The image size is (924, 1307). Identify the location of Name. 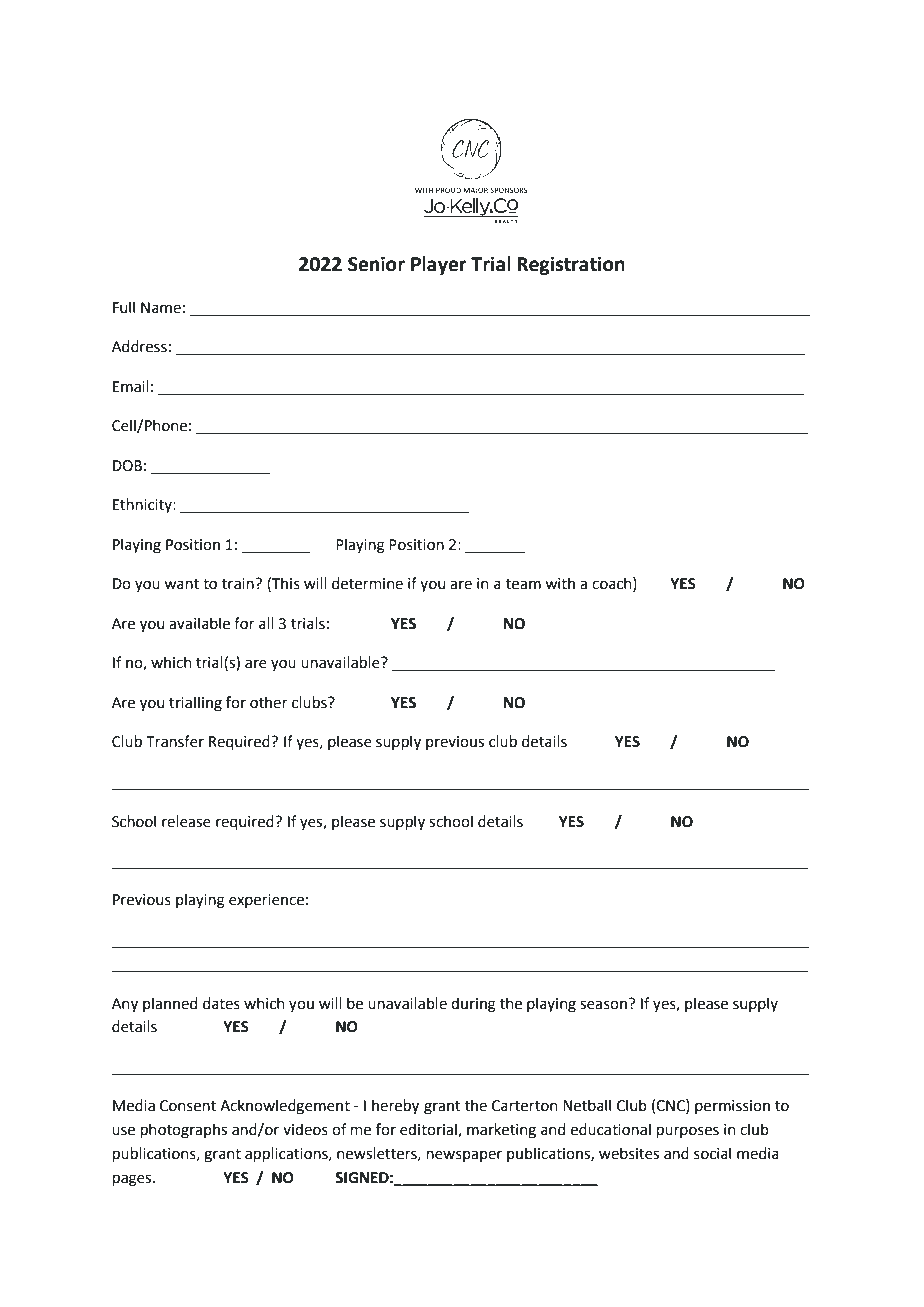
(161, 308).
